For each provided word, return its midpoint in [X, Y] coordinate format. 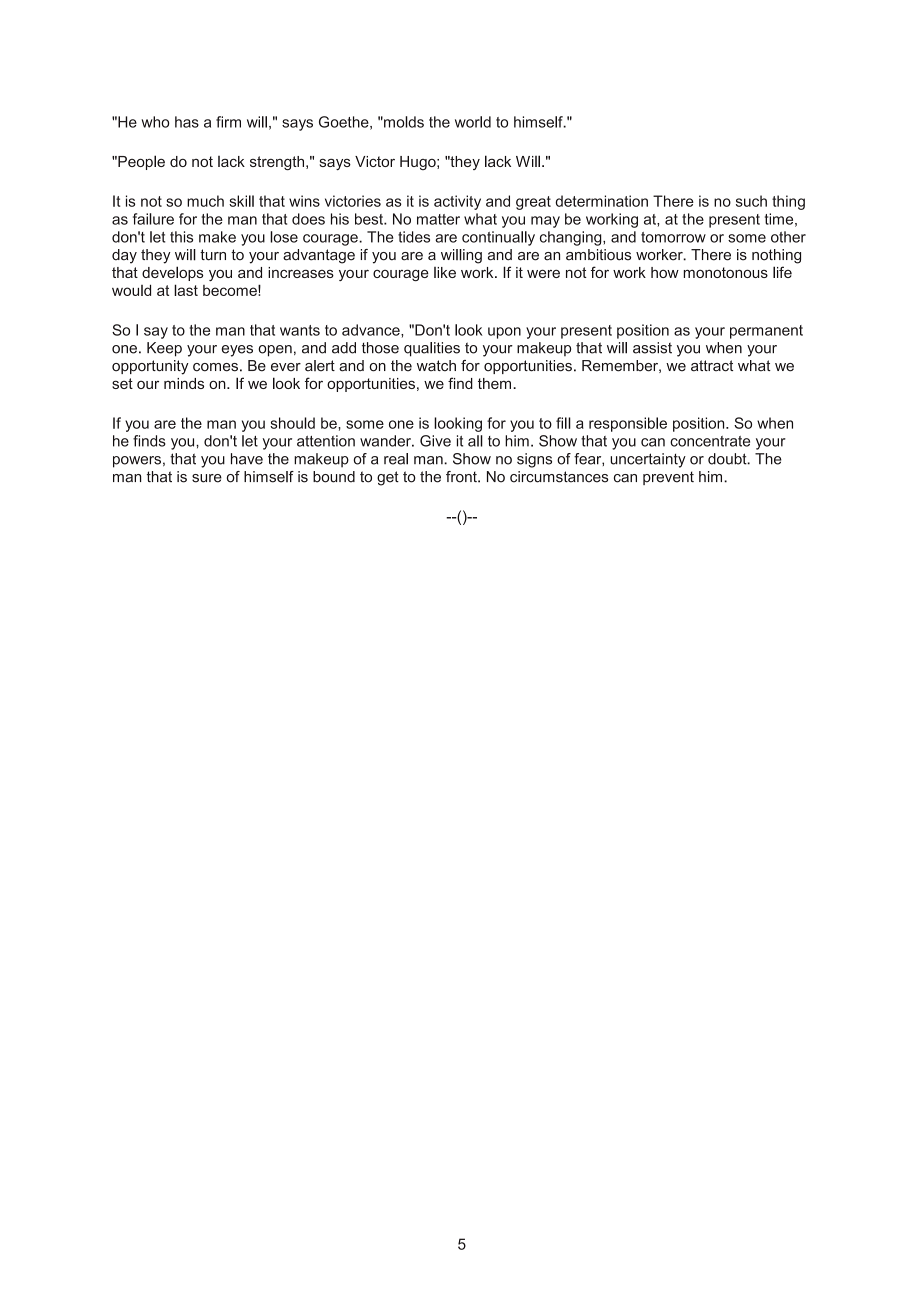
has [187, 122]
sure [207, 478]
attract [712, 366]
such [751, 201]
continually [498, 238]
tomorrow [673, 237]
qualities [432, 349]
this [181, 237]
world [473, 122]
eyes [237, 351]
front [462, 477]
